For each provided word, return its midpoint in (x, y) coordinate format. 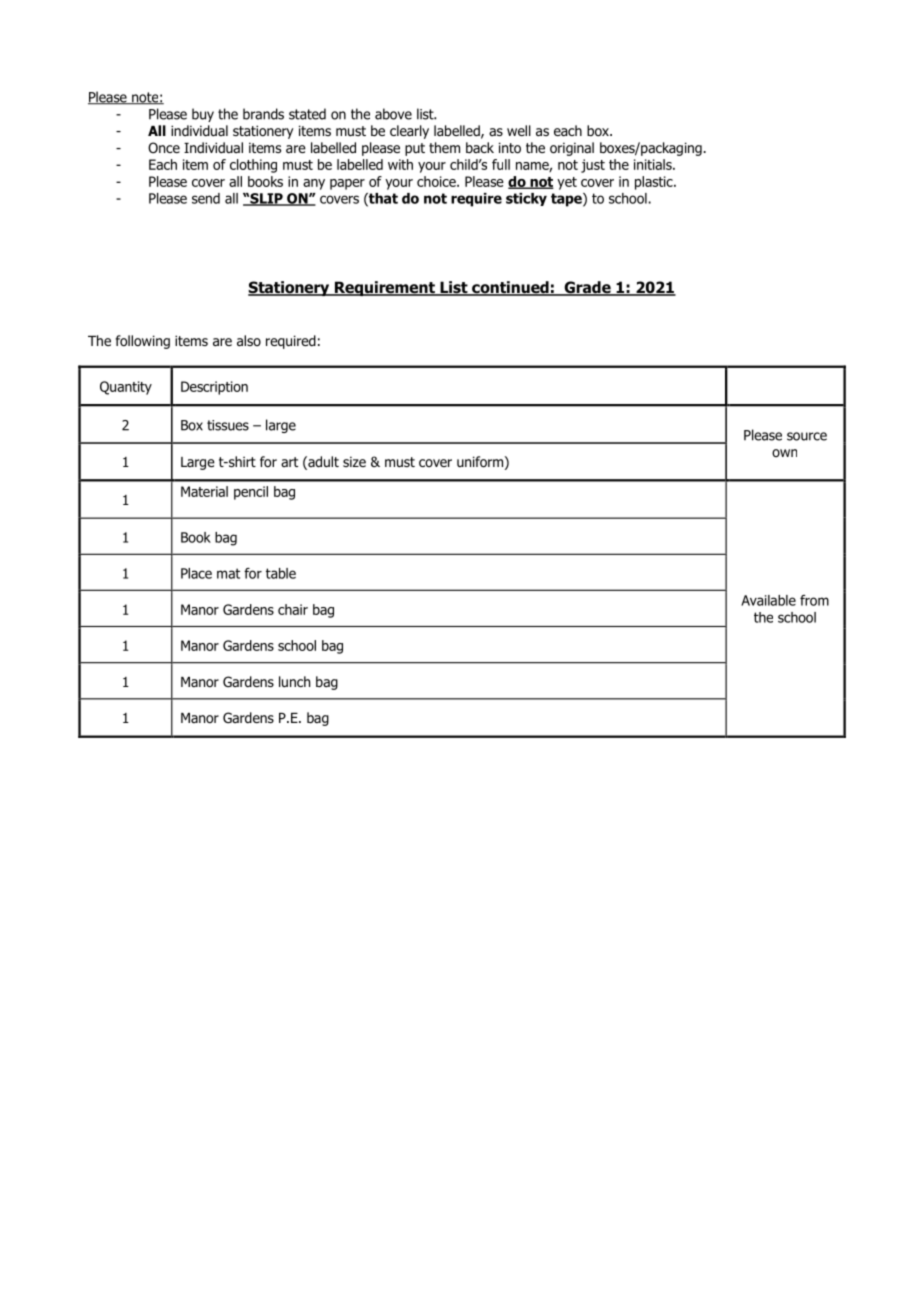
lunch (294, 681)
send (206, 198)
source (807, 436)
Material (204, 491)
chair (293, 609)
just (593, 166)
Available (768, 600)
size (354, 461)
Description (214, 388)
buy (203, 115)
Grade (587, 288)
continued (510, 288)
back (480, 147)
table (281, 573)
